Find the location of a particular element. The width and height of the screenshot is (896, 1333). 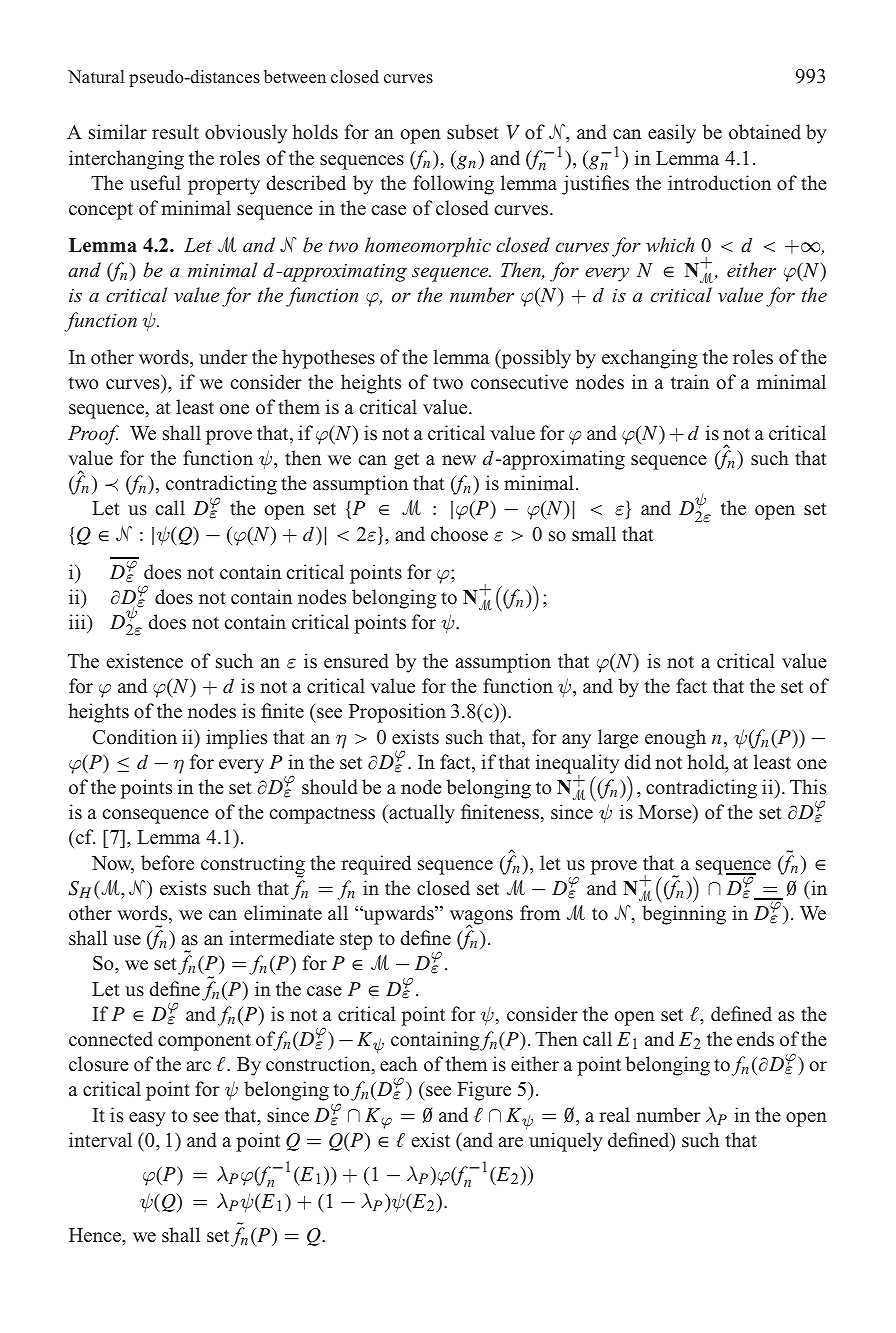

subset is located at coordinates (473, 132).
